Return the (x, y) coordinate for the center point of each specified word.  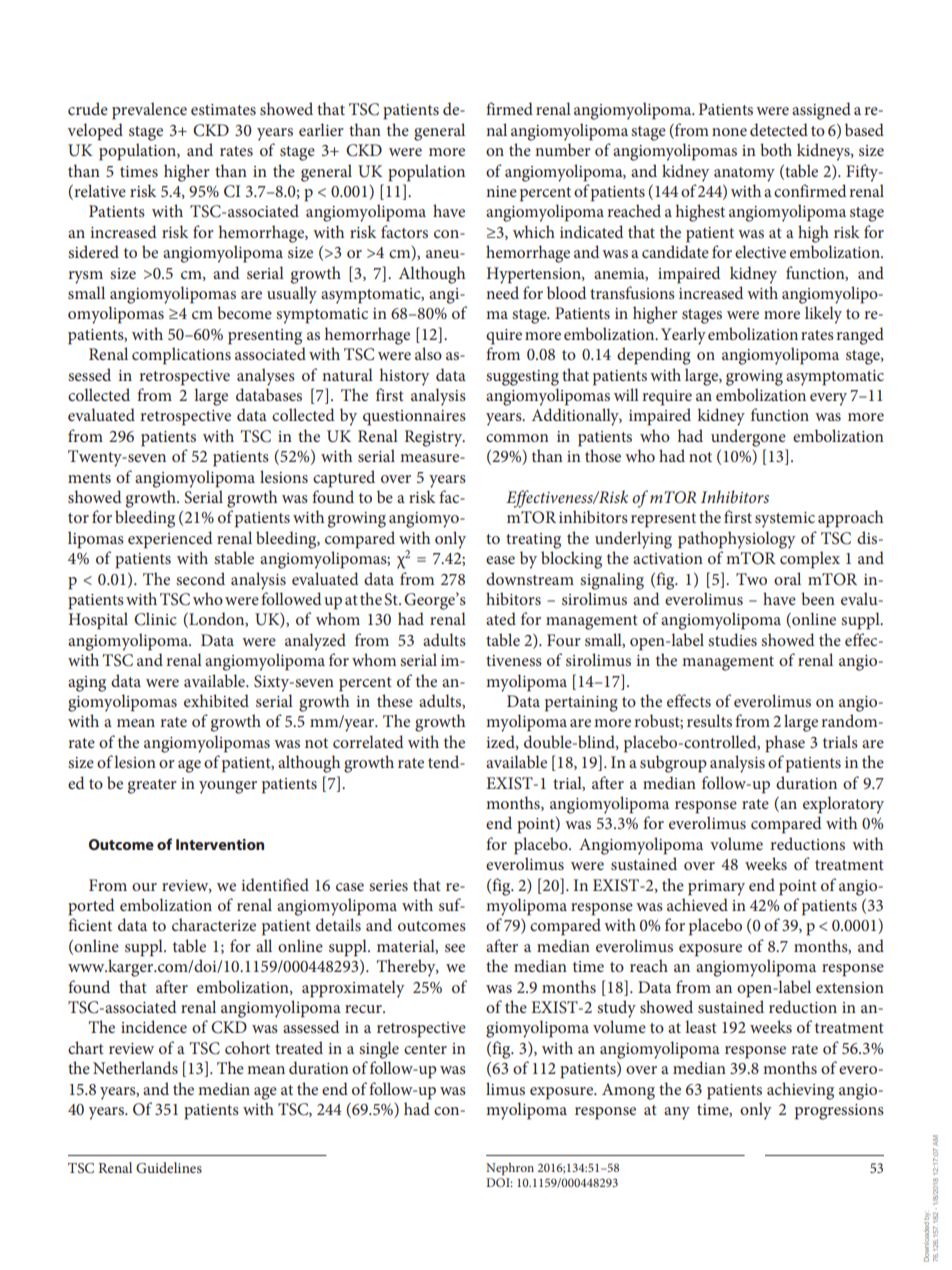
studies (732, 639)
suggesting (522, 378)
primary (716, 888)
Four (564, 640)
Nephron (510, 1169)
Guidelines (169, 1167)
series (388, 885)
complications (181, 356)
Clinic (155, 619)
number (562, 149)
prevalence (149, 111)
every (828, 399)
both (776, 149)
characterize (214, 924)
